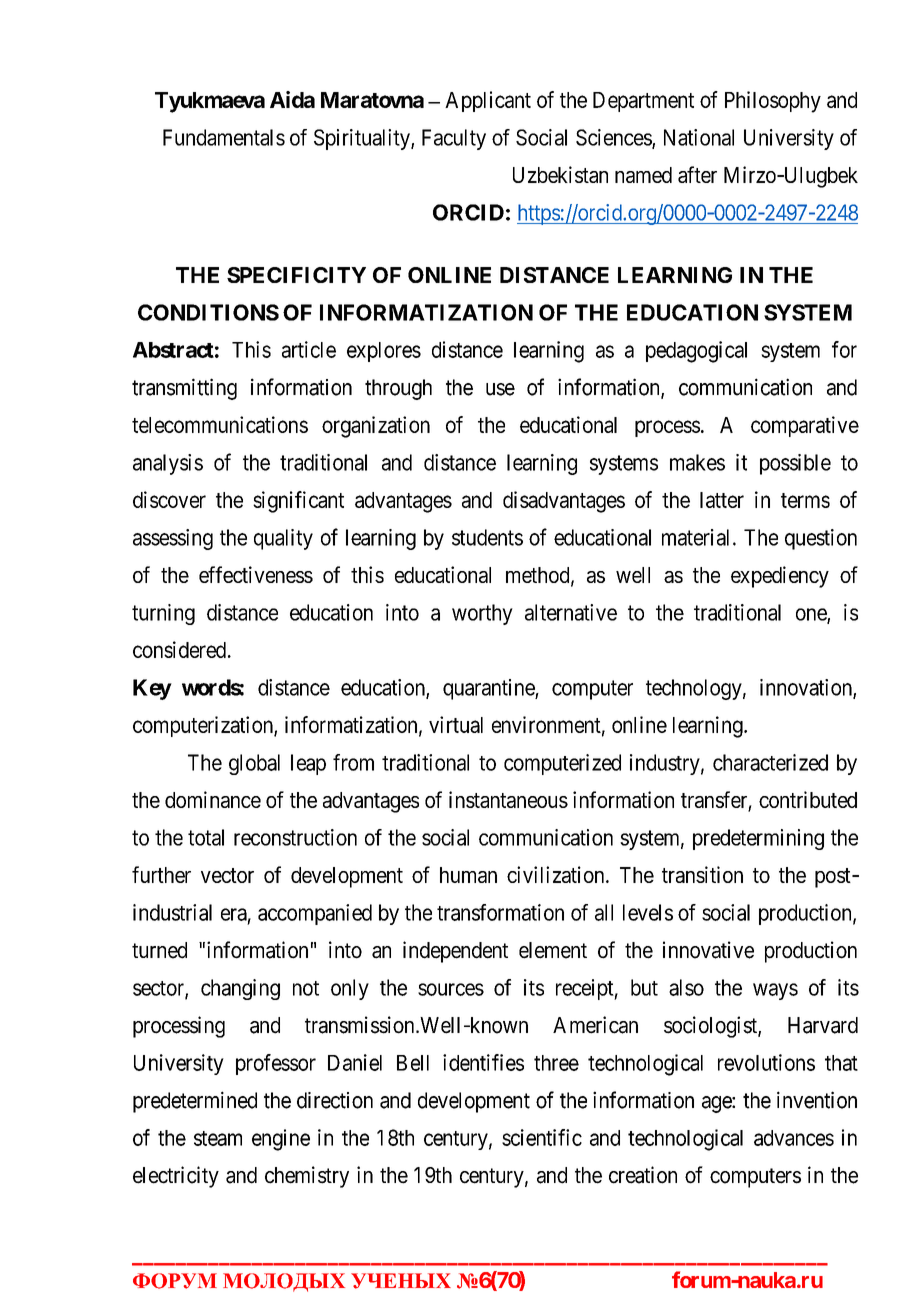 The height and width of the page is (1308, 924). I want to click on Philosophy, so click(773, 102).
